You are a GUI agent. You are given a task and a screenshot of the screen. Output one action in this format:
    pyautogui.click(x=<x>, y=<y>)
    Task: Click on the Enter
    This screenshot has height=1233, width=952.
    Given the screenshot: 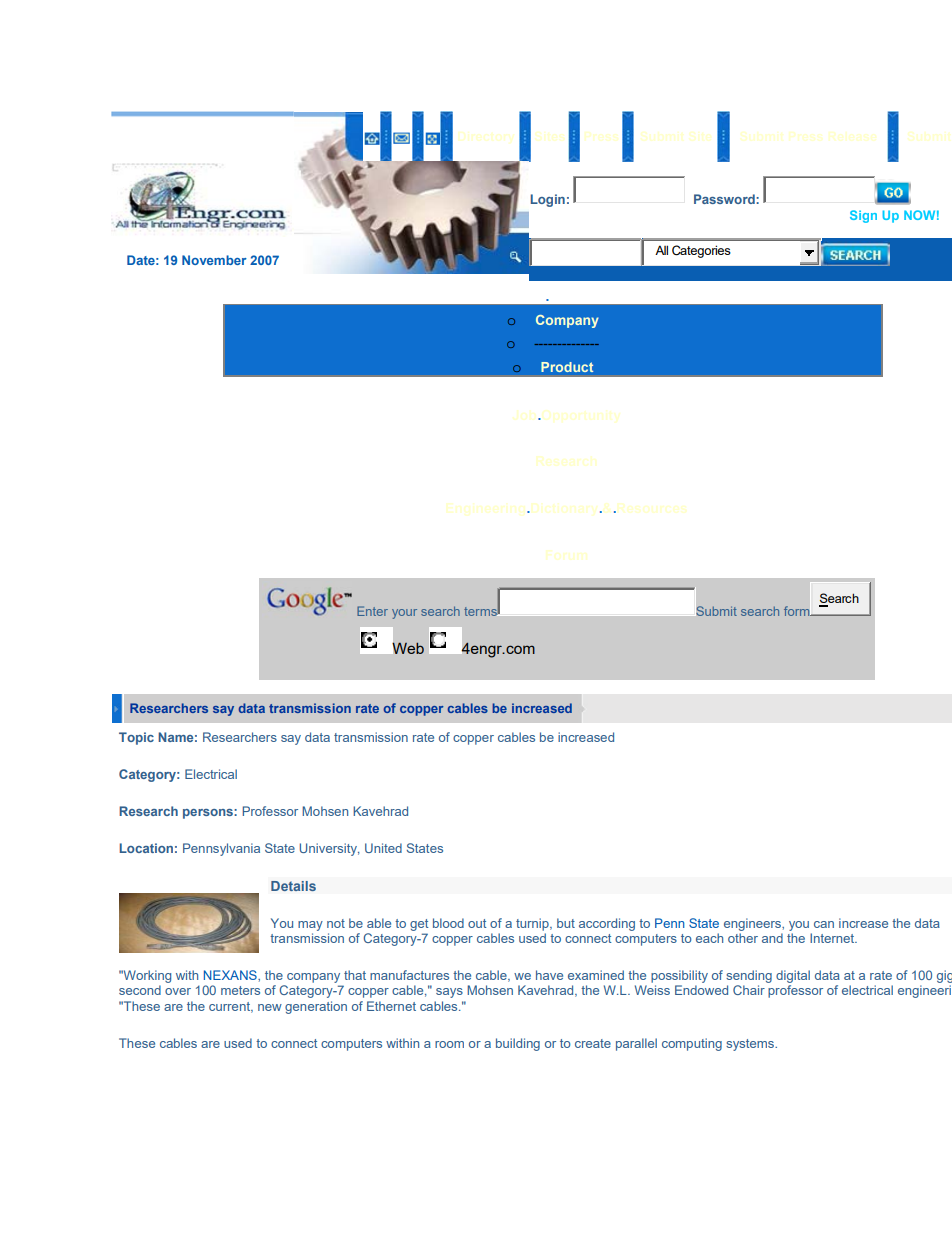 What is the action you would take?
    pyautogui.click(x=372, y=611)
